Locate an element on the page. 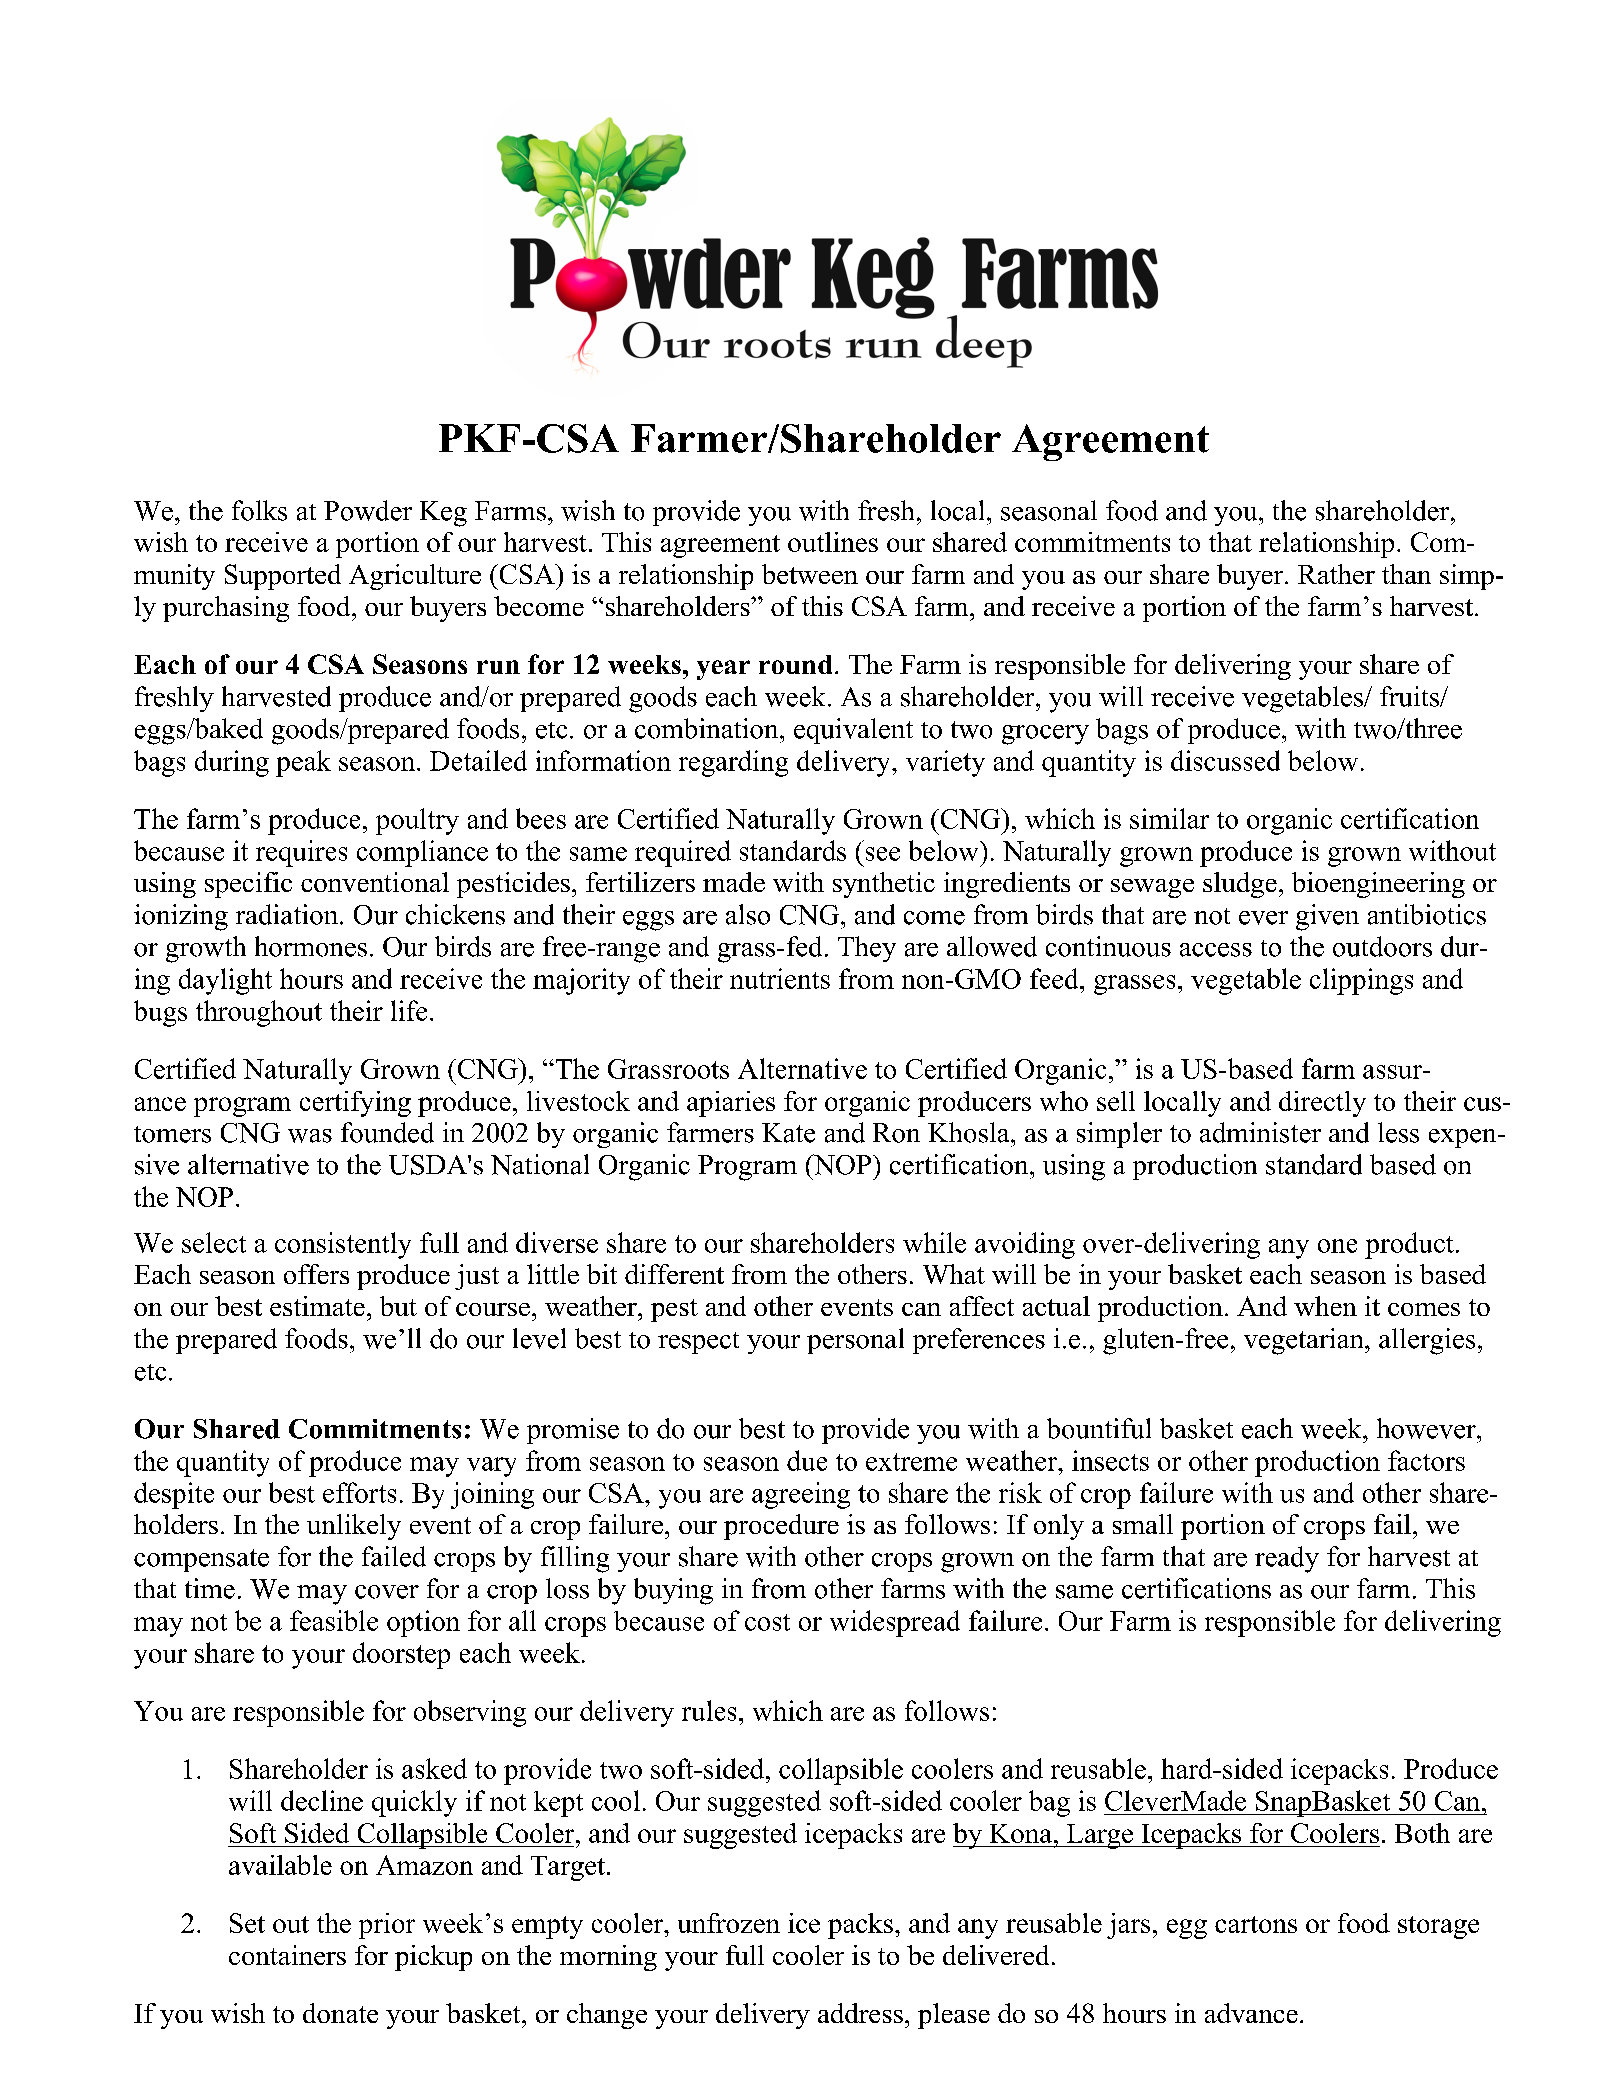 The width and height of the page is (1607, 2079). efforts is located at coordinates (359, 1492).
